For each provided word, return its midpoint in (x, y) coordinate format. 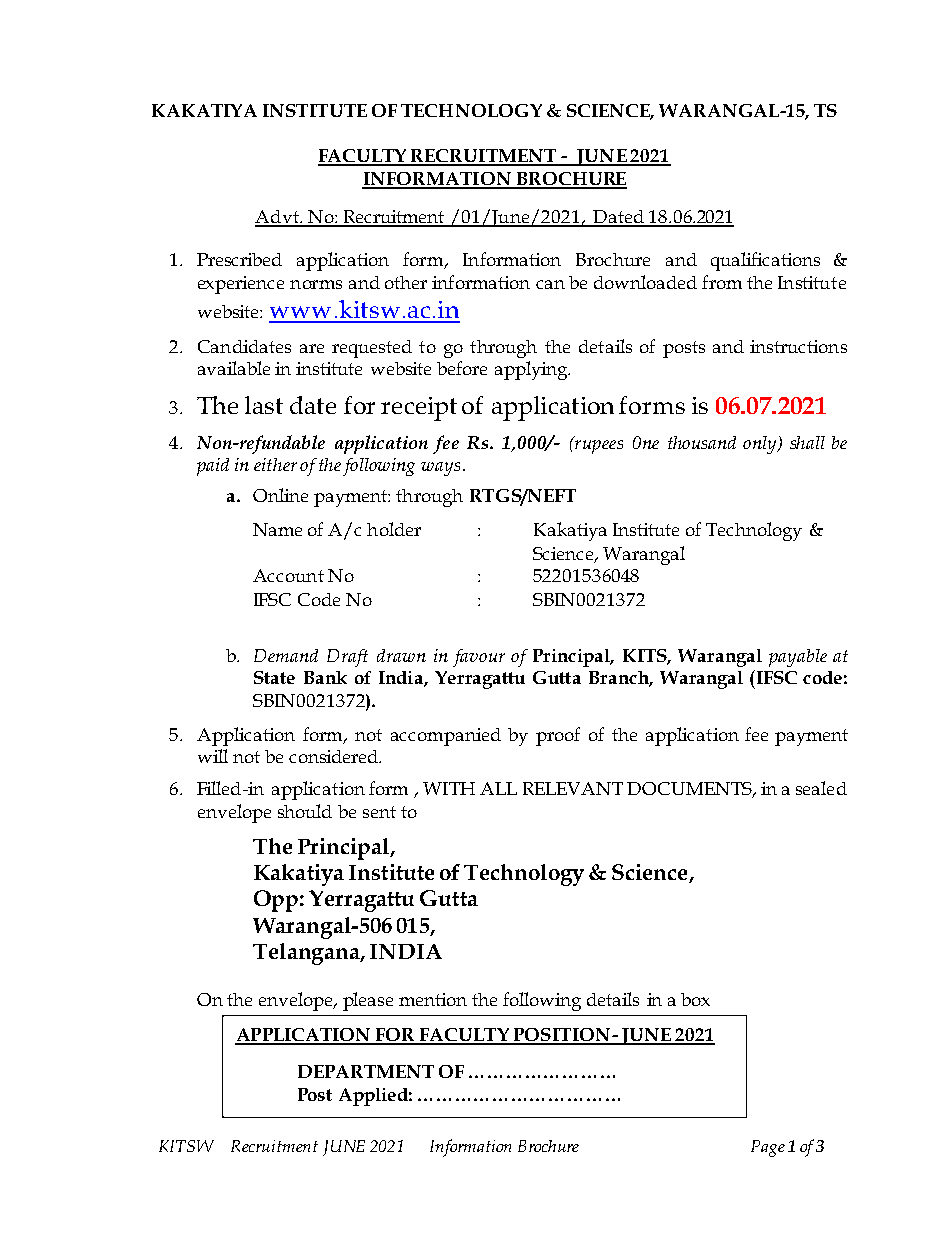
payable (798, 658)
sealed (821, 788)
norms (316, 284)
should (305, 811)
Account (288, 575)
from (722, 282)
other (406, 282)
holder (394, 529)
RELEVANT (573, 788)
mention (433, 999)
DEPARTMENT (366, 1071)
